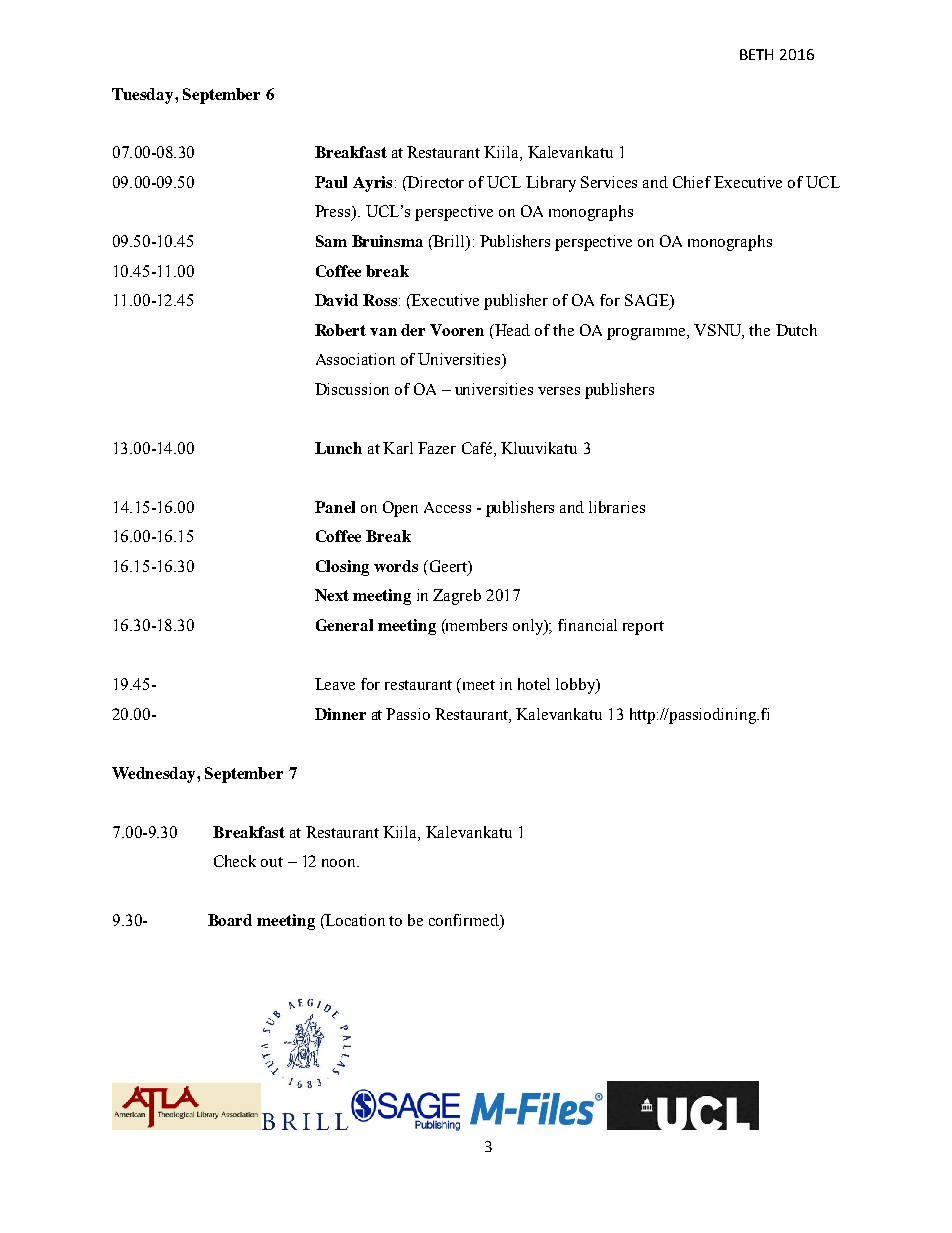 This page has width=952, height=1233. What do you see at coordinates (344, 625) in the page?
I see `General` at bounding box center [344, 625].
